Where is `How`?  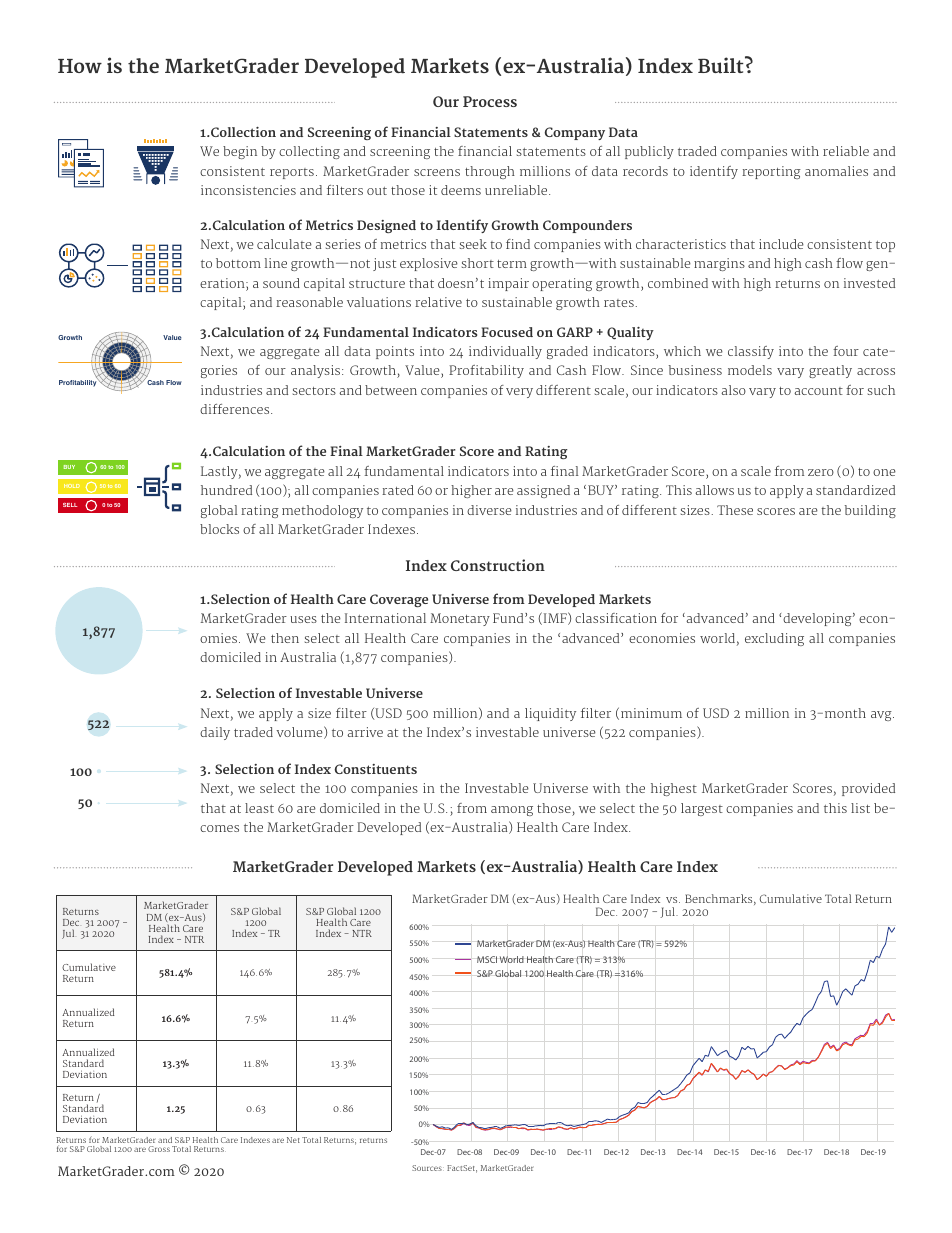 How is located at coordinates (80, 66).
